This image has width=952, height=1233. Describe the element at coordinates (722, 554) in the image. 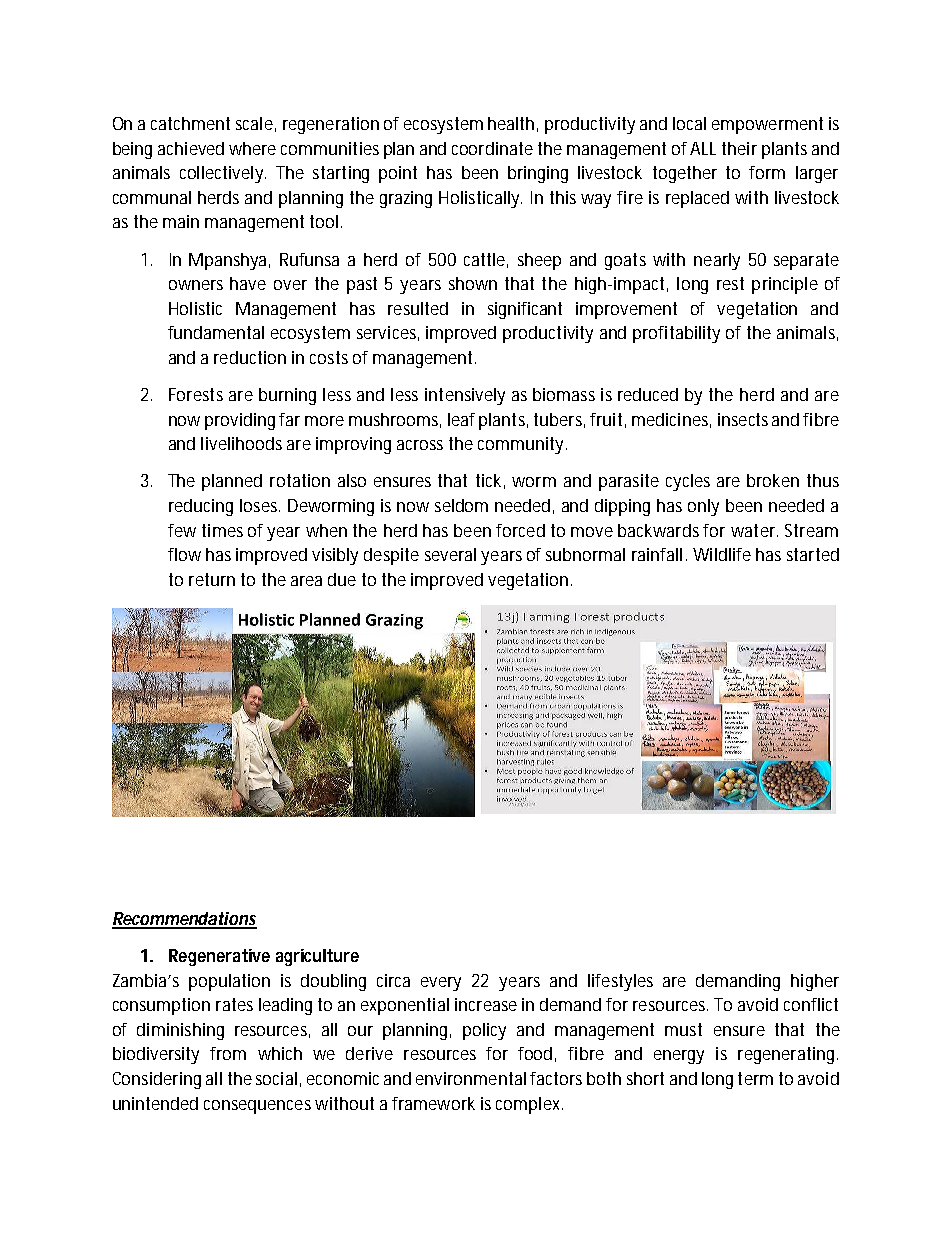

I see `Wildlife` at that location.
